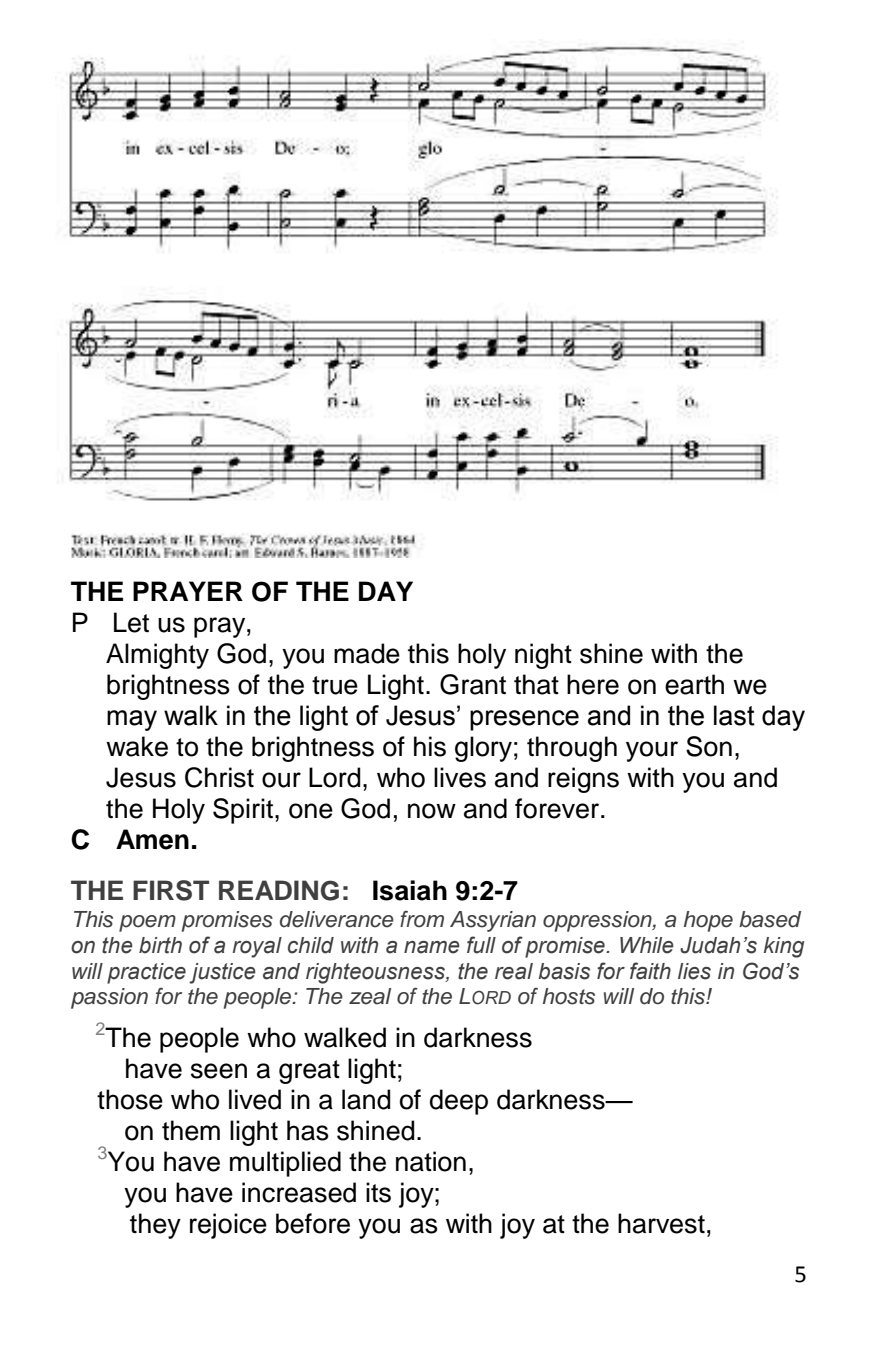  I want to click on from, so click(422, 919).
